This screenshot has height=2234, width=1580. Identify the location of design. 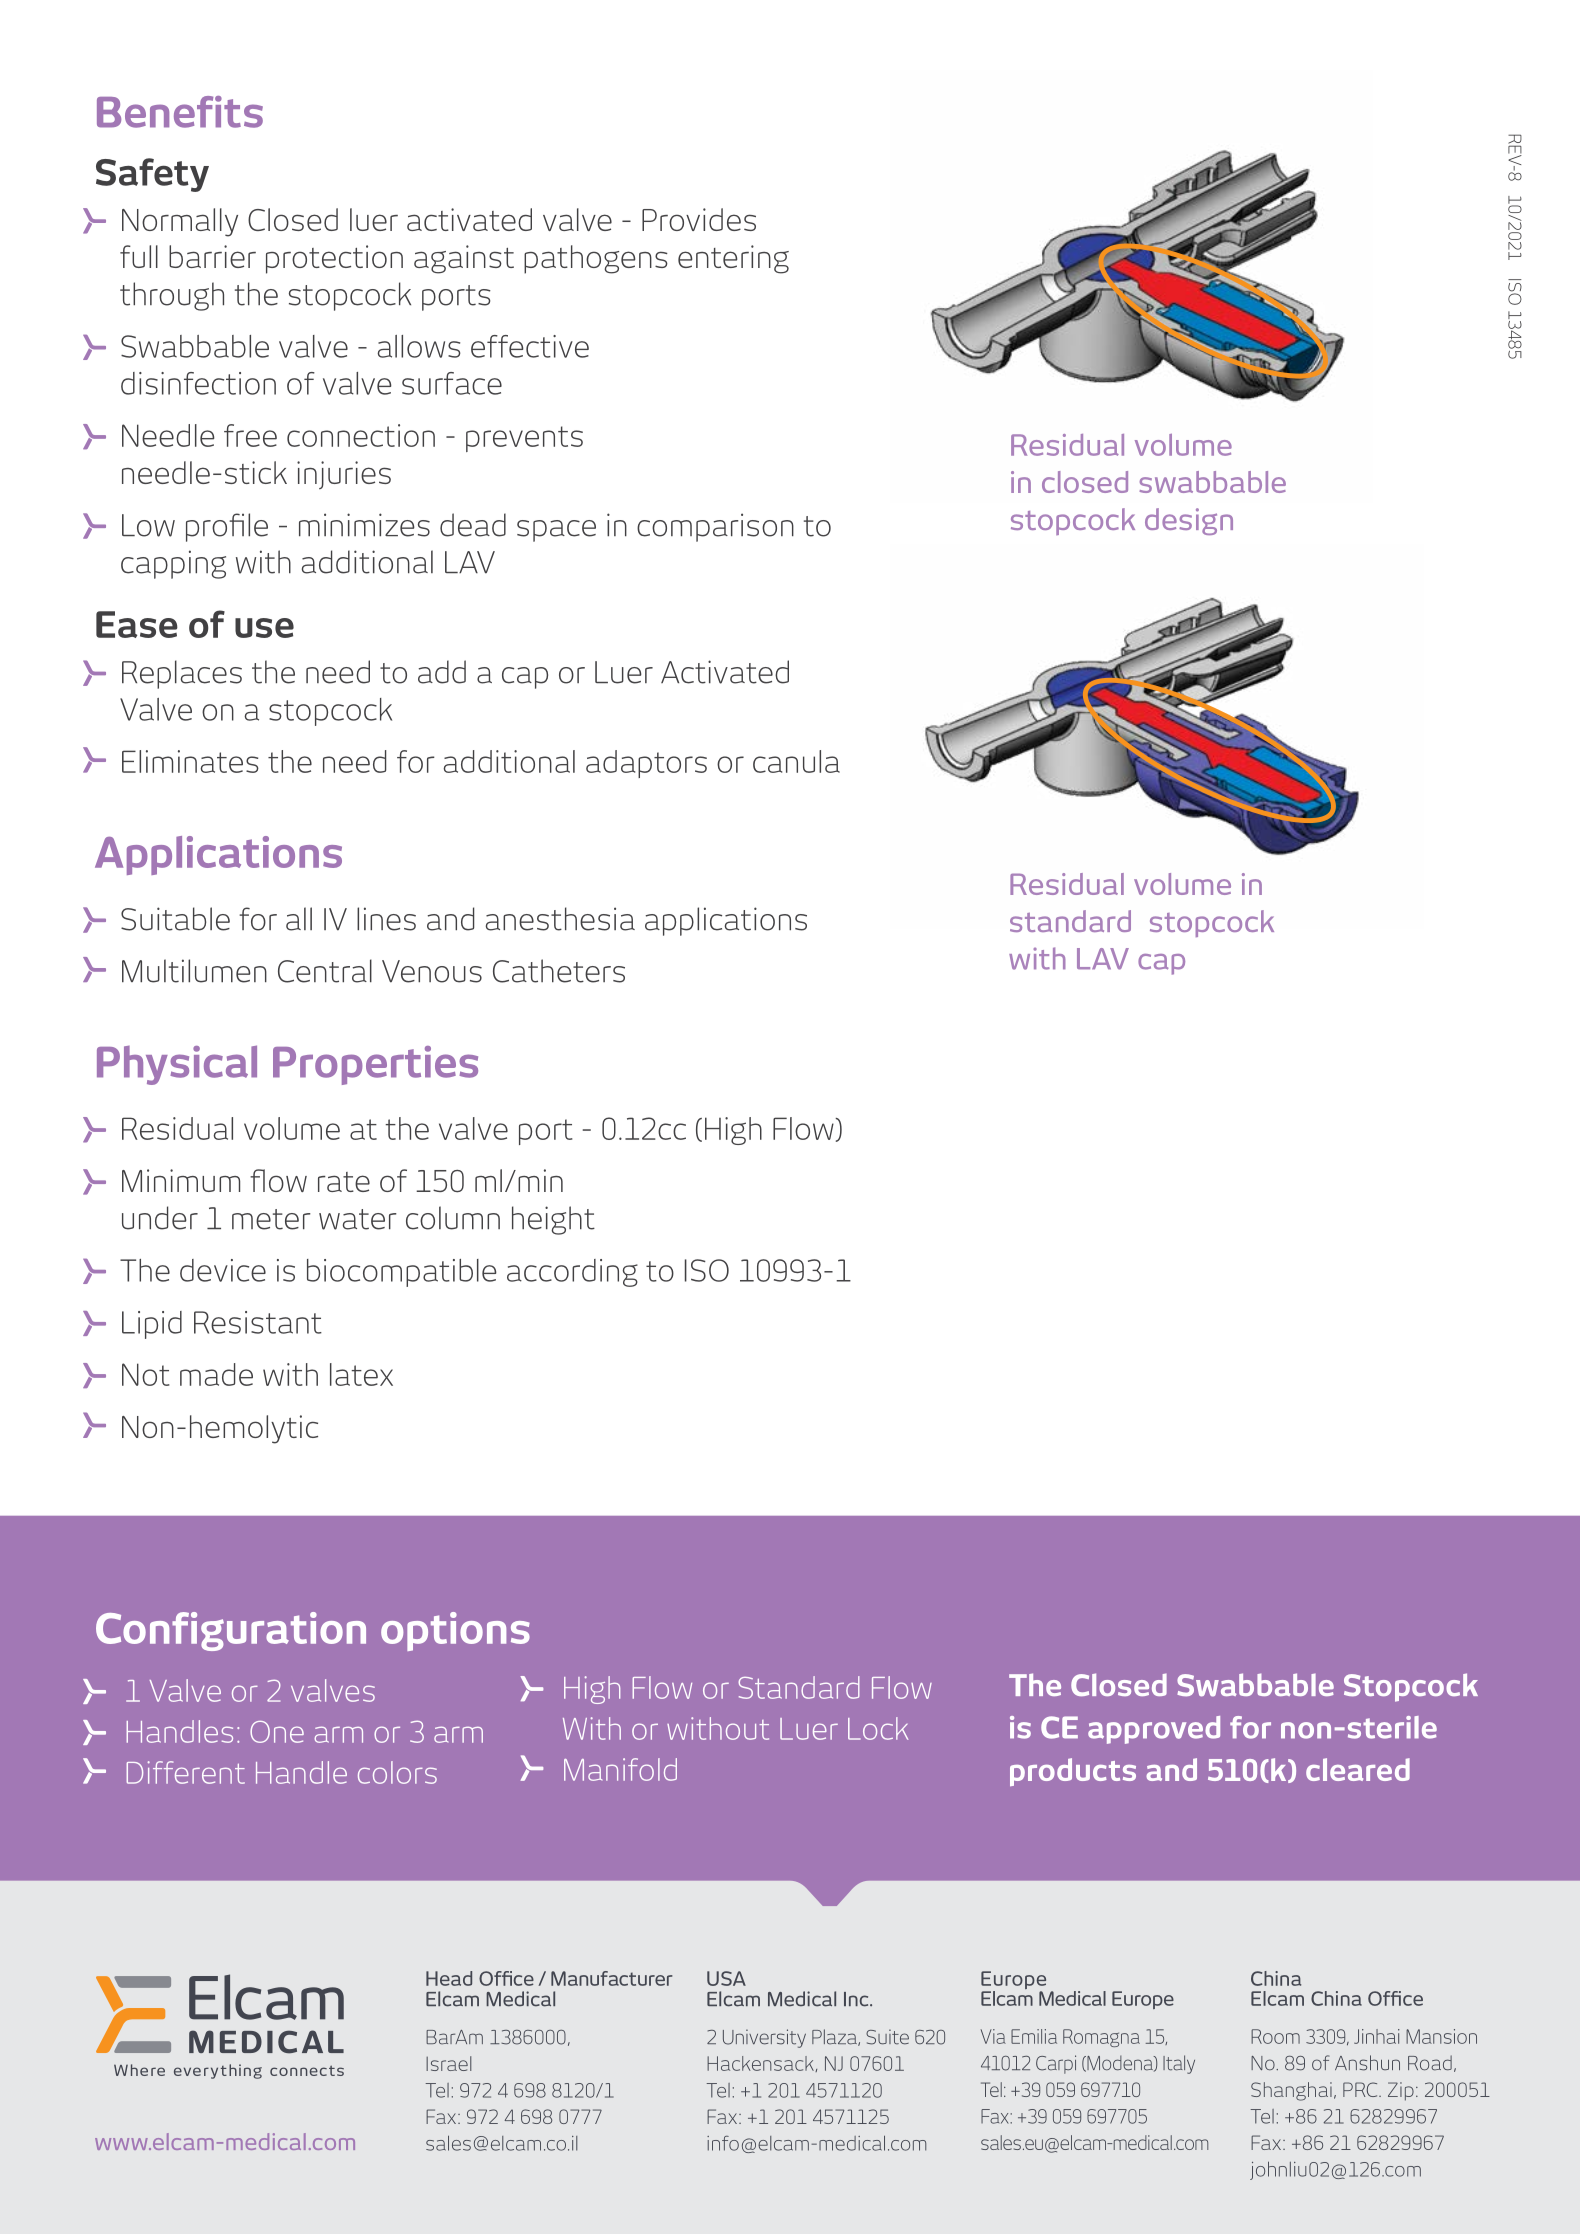
(1189, 521).
